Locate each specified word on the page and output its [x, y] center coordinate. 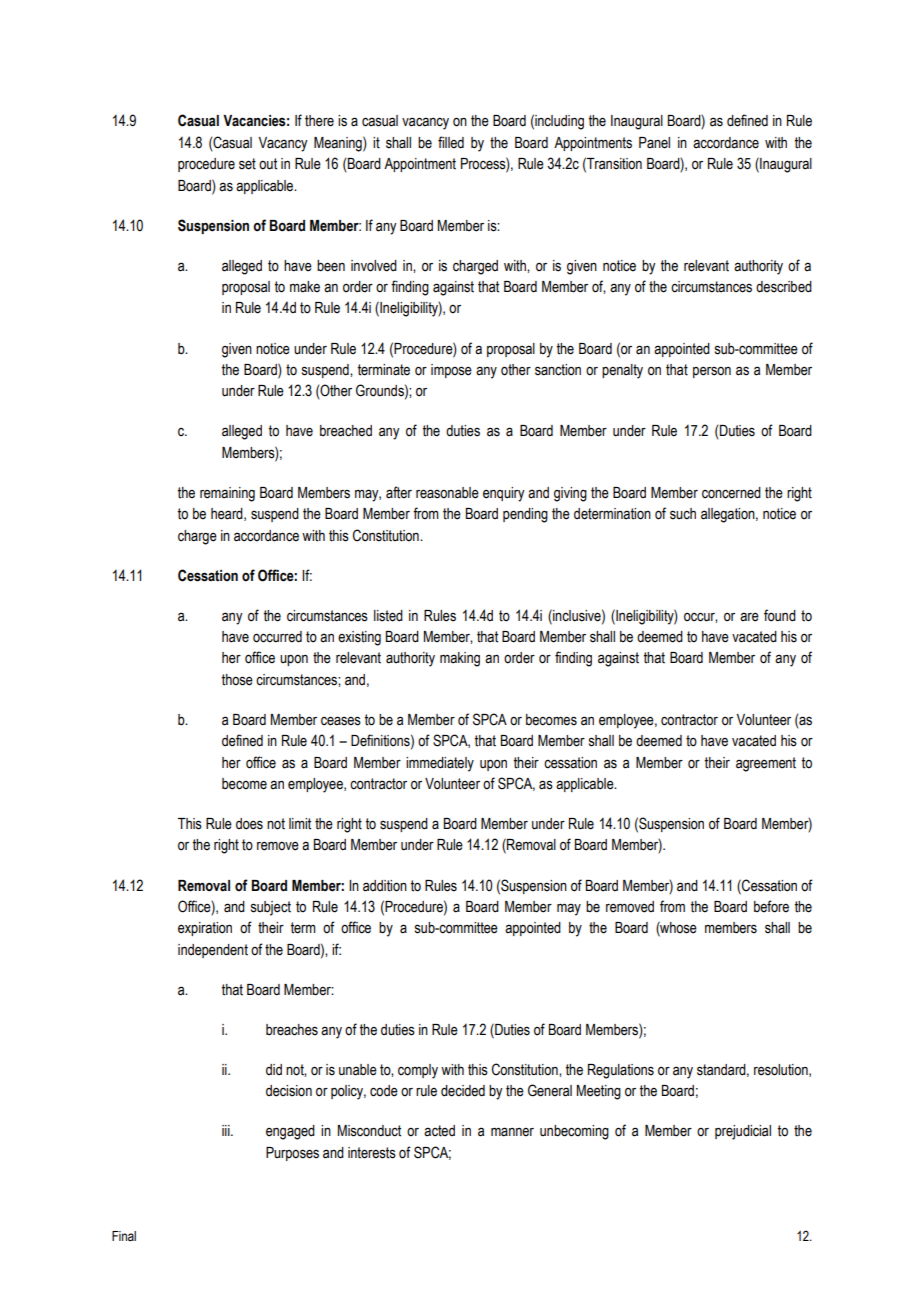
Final [124, 1236]
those [237, 680]
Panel [654, 143]
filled [451, 142]
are [749, 617]
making [460, 659]
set [247, 164]
